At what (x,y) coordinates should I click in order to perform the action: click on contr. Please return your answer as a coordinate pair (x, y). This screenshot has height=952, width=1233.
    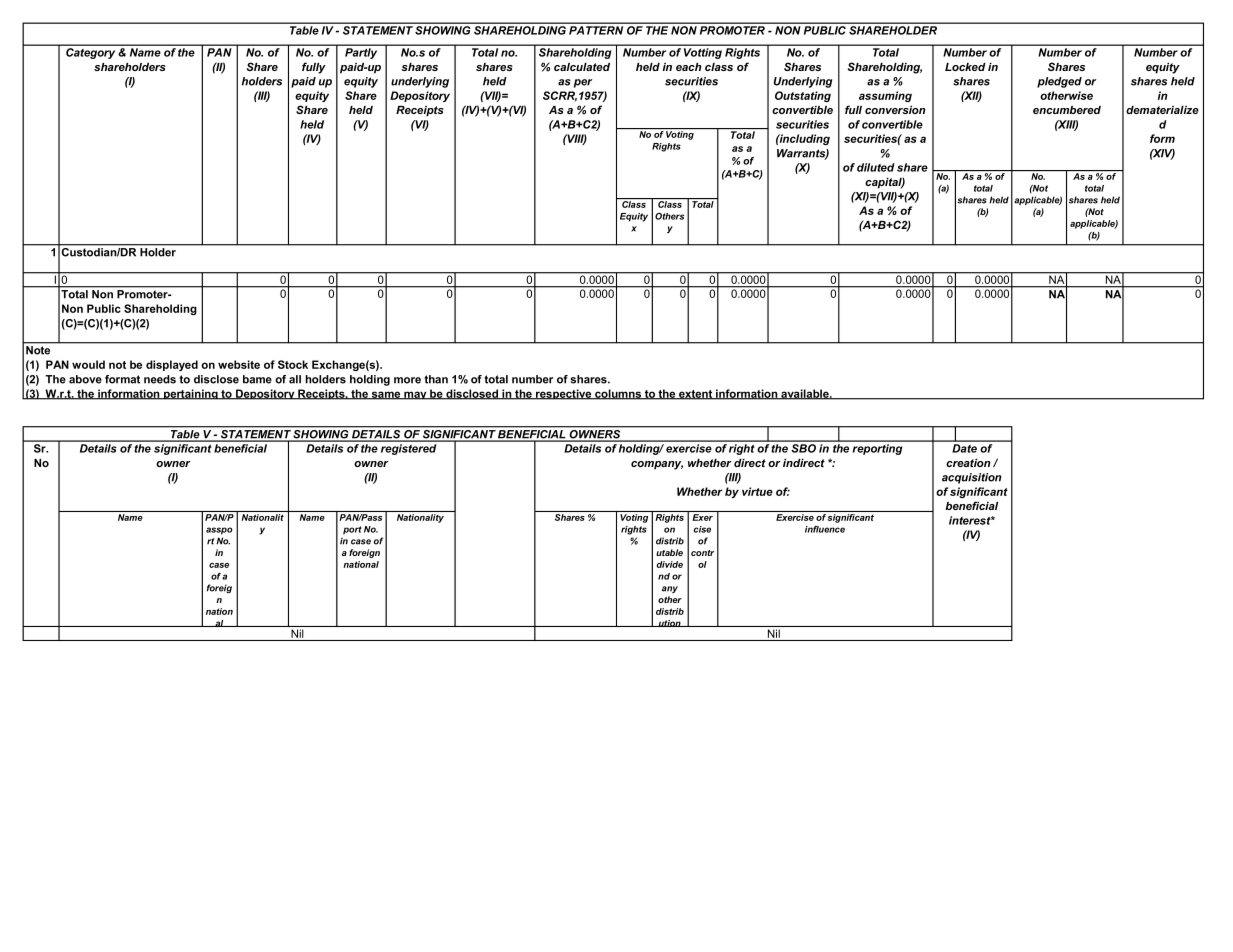
    Looking at the image, I should click on (702, 553).
